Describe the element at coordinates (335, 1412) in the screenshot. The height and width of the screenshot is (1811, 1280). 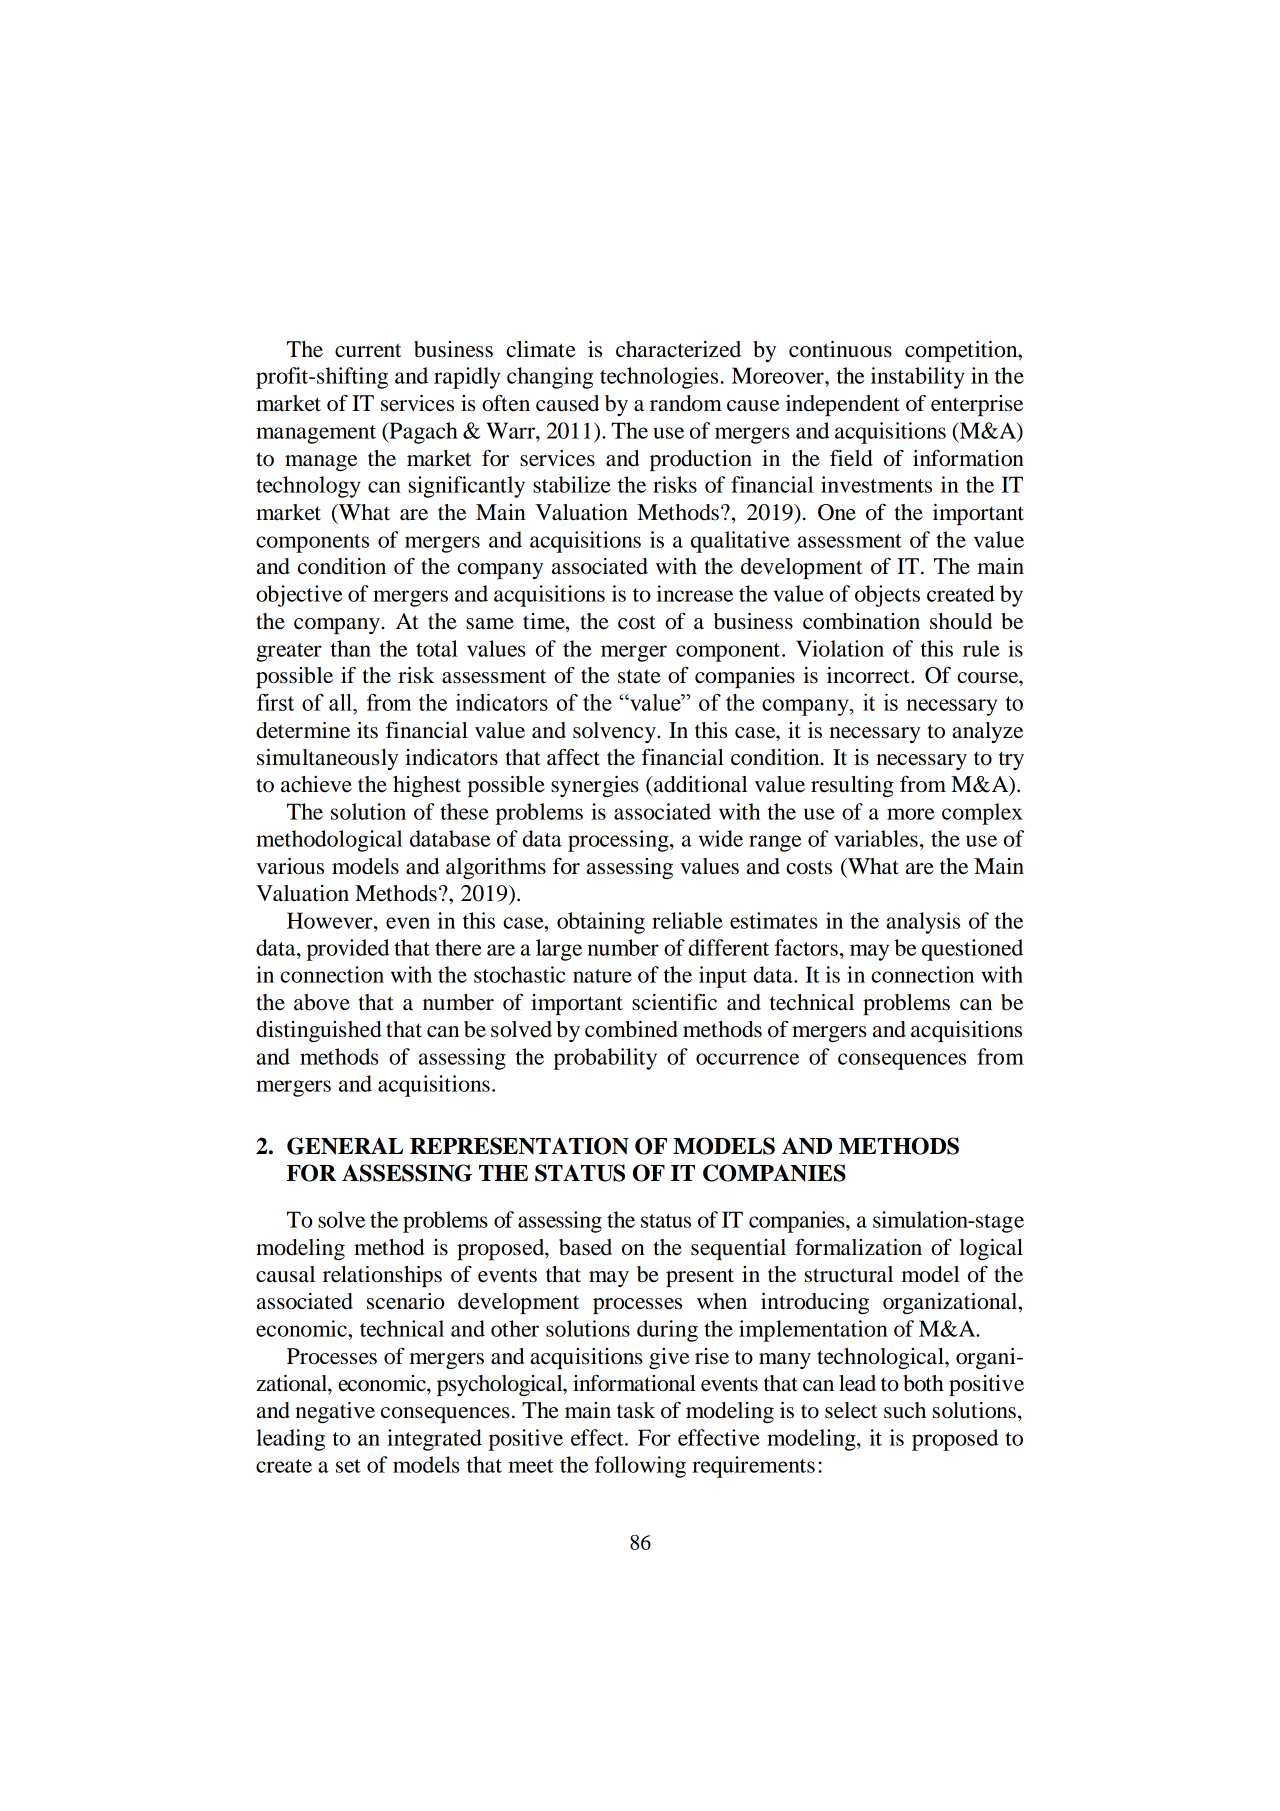
I see `negative` at that location.
